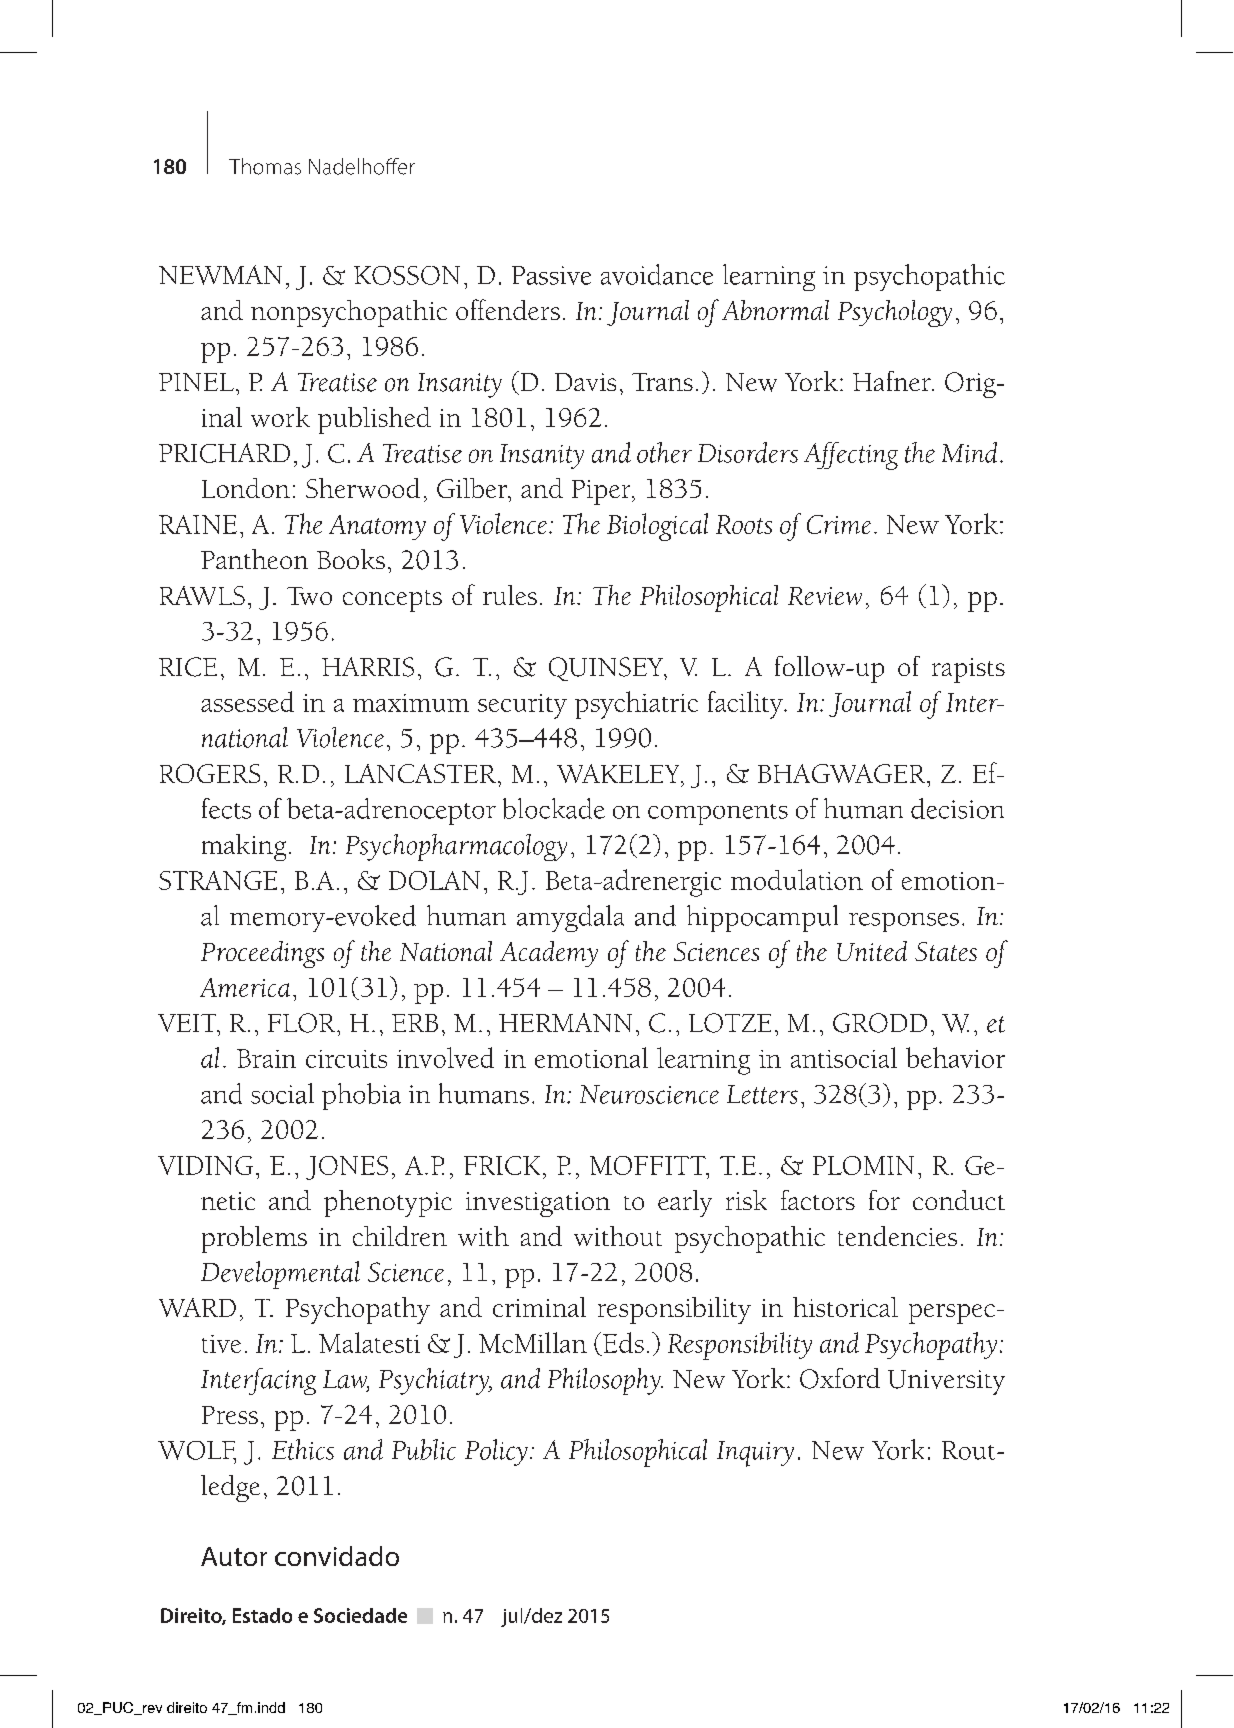  What do you see at coordinates (265, 166) in the document?
I see `Thomas` at bounding box center [265, 166].
